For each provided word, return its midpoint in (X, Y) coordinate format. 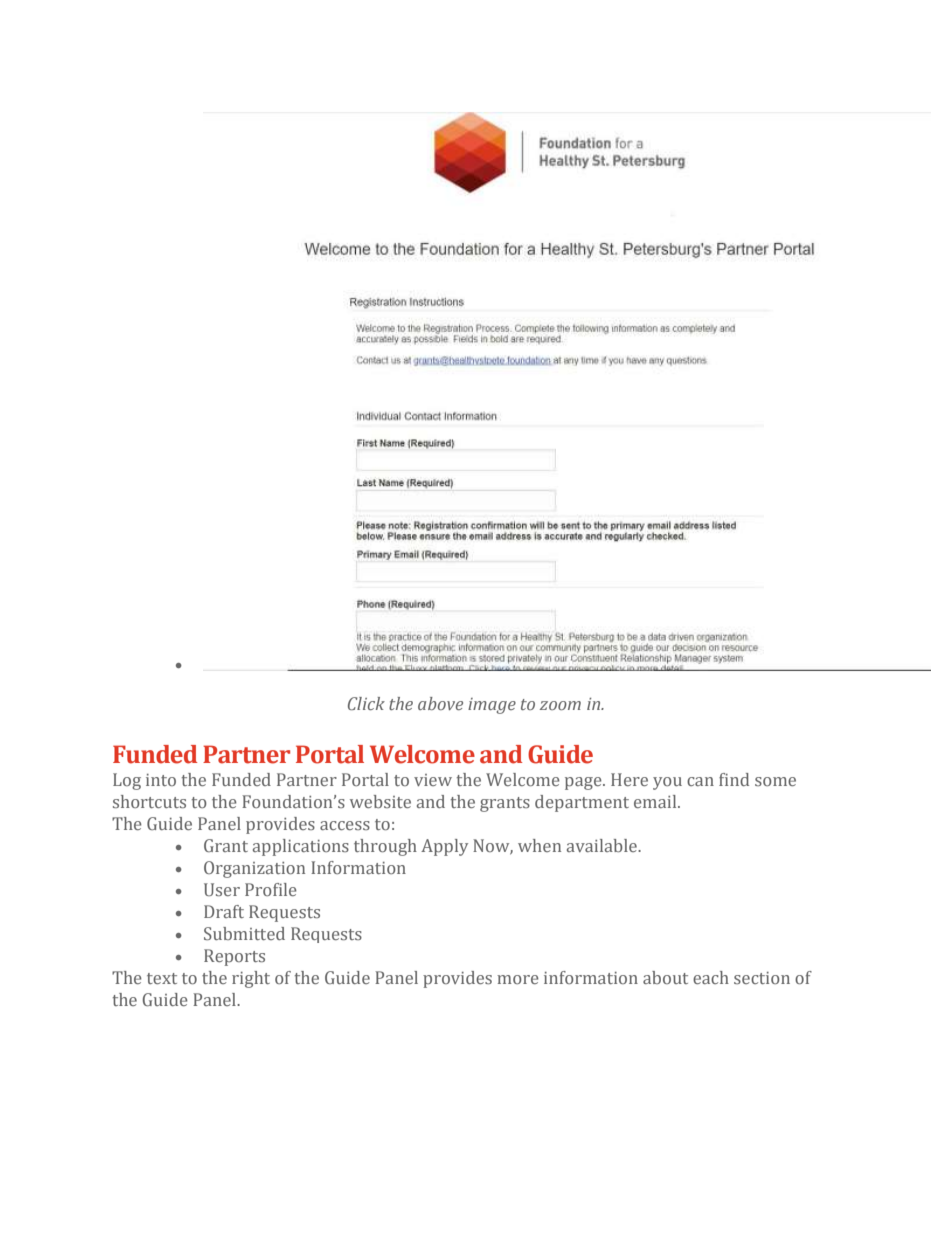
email (656, 801)
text (162, 978)
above (440, 703)
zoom (560, 705)
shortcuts (149, 801)
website (380, 801)
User (222, 889)
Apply (444, 847)
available (603, 845)
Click (366, 703)
